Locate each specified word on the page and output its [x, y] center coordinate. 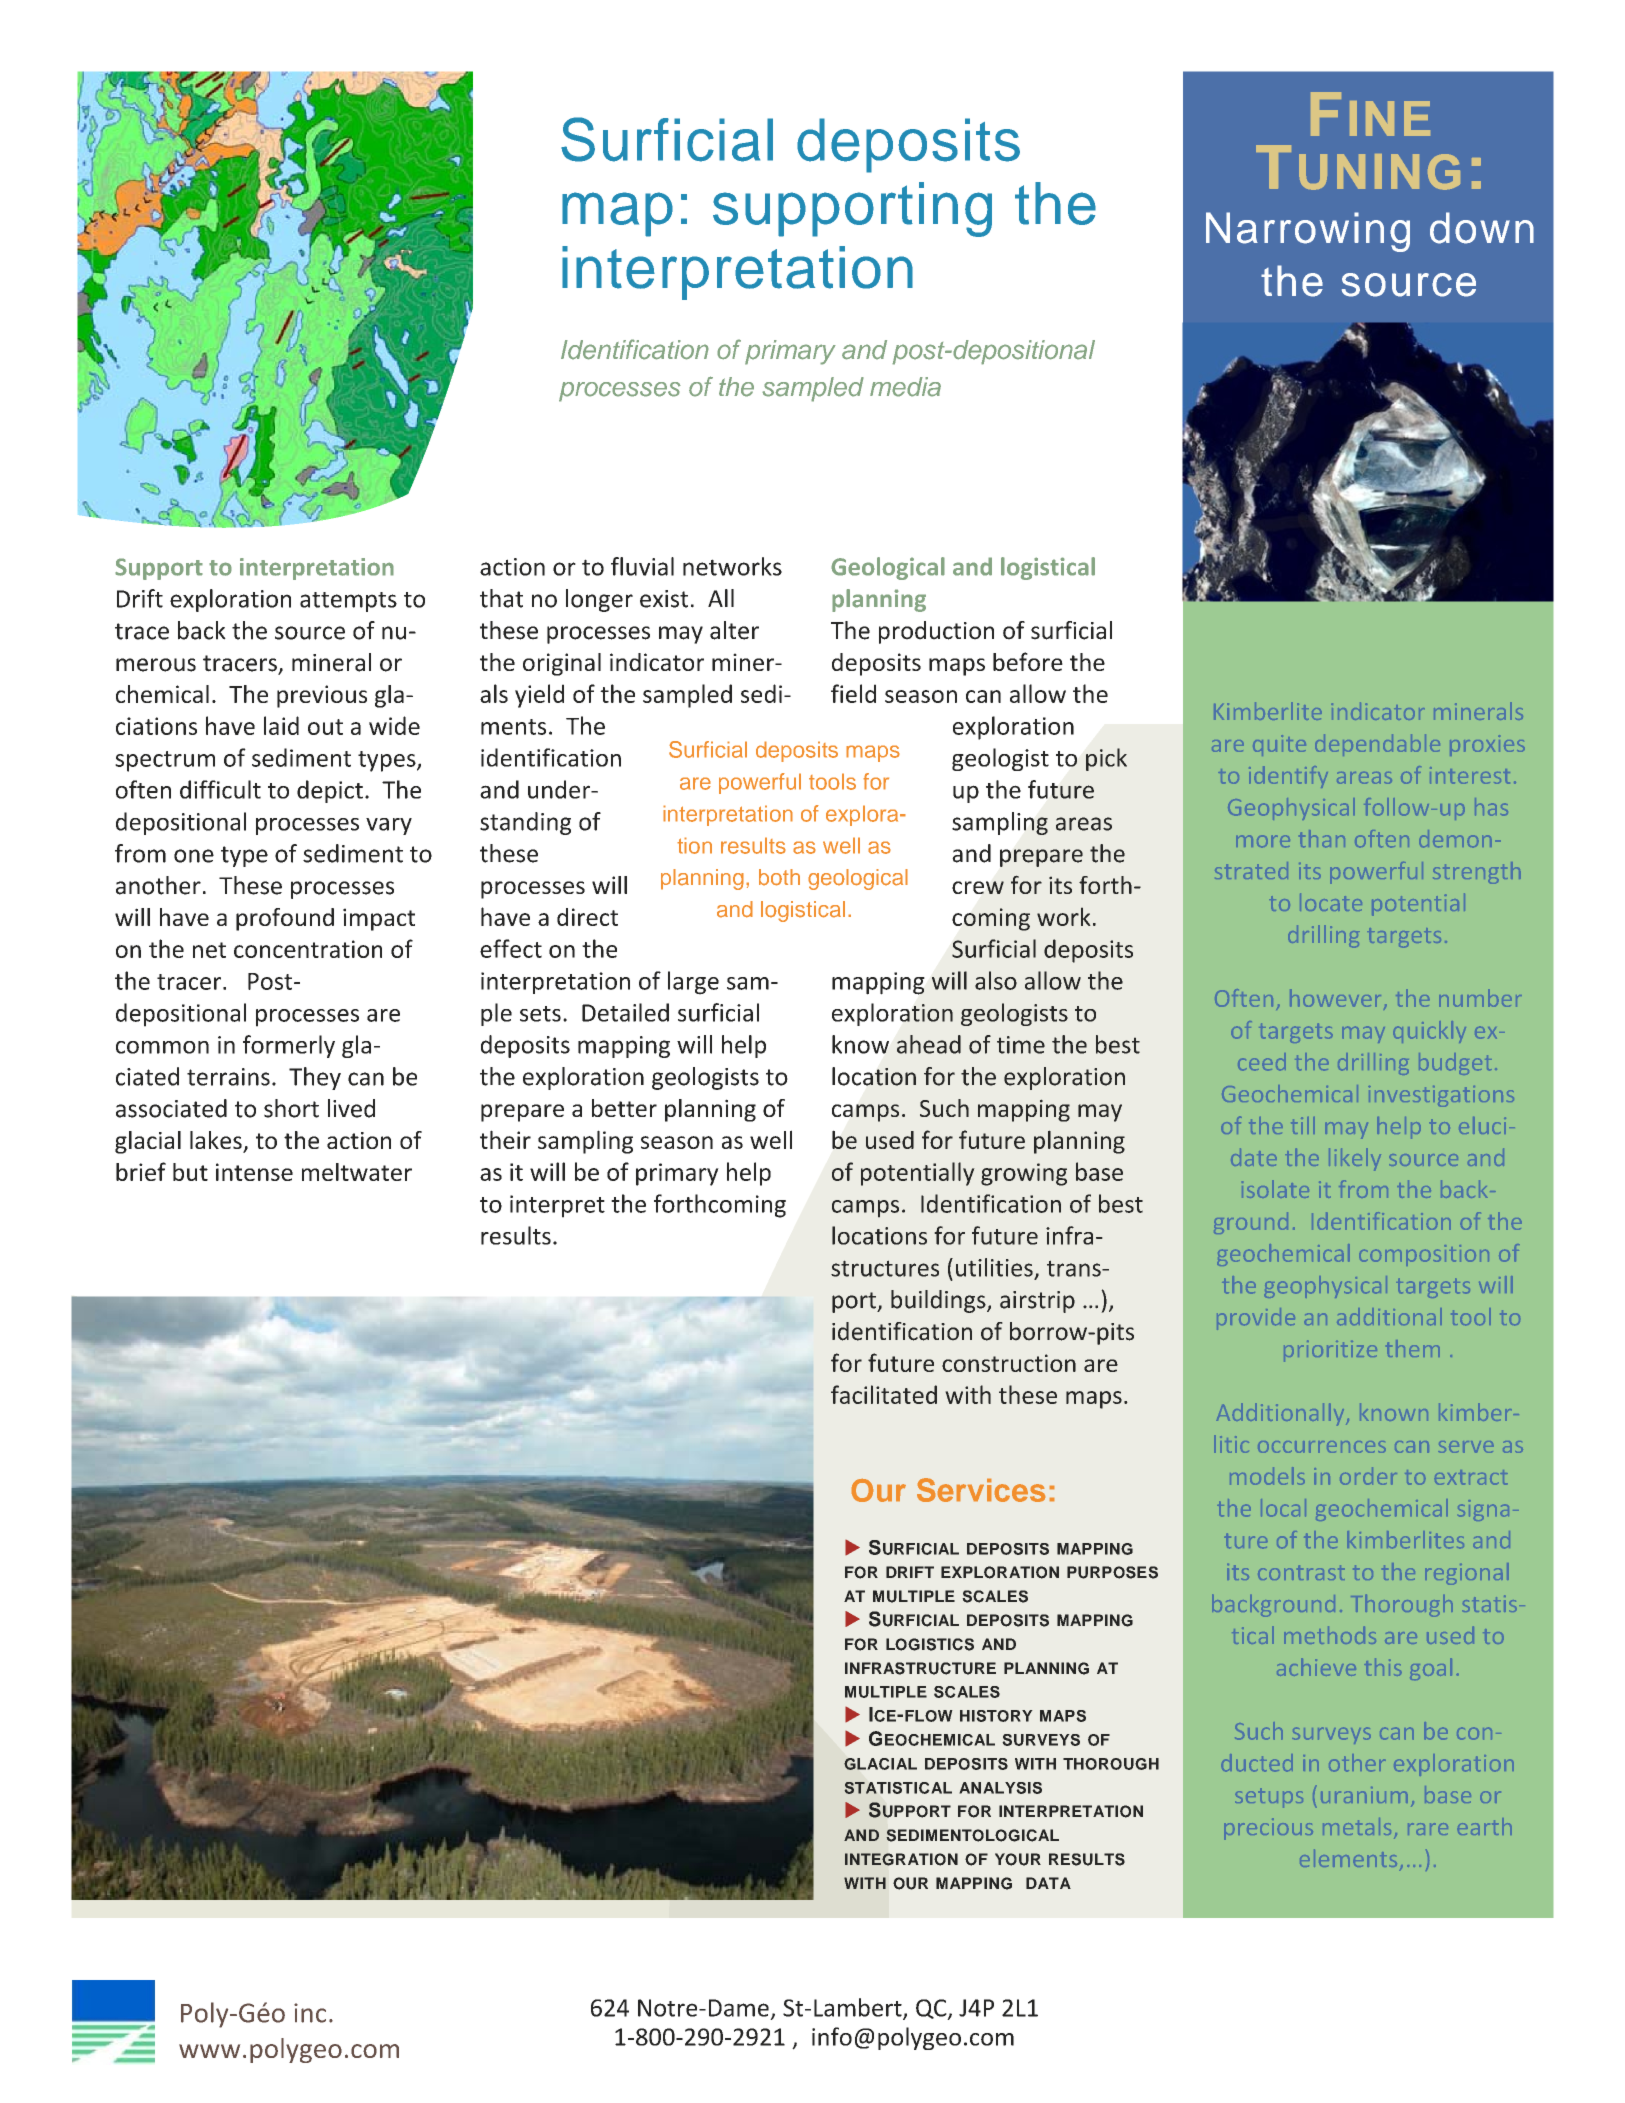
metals [1357, 1826]
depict [330, 791]
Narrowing [1308, 232]
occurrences [1322, 1447]
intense [254, 1172]
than [1322, 839]
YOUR [1018, 1859]
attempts [348, 602]
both [779, 877]
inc [310, 2013]
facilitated [884, 1394]
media [905, 387]
